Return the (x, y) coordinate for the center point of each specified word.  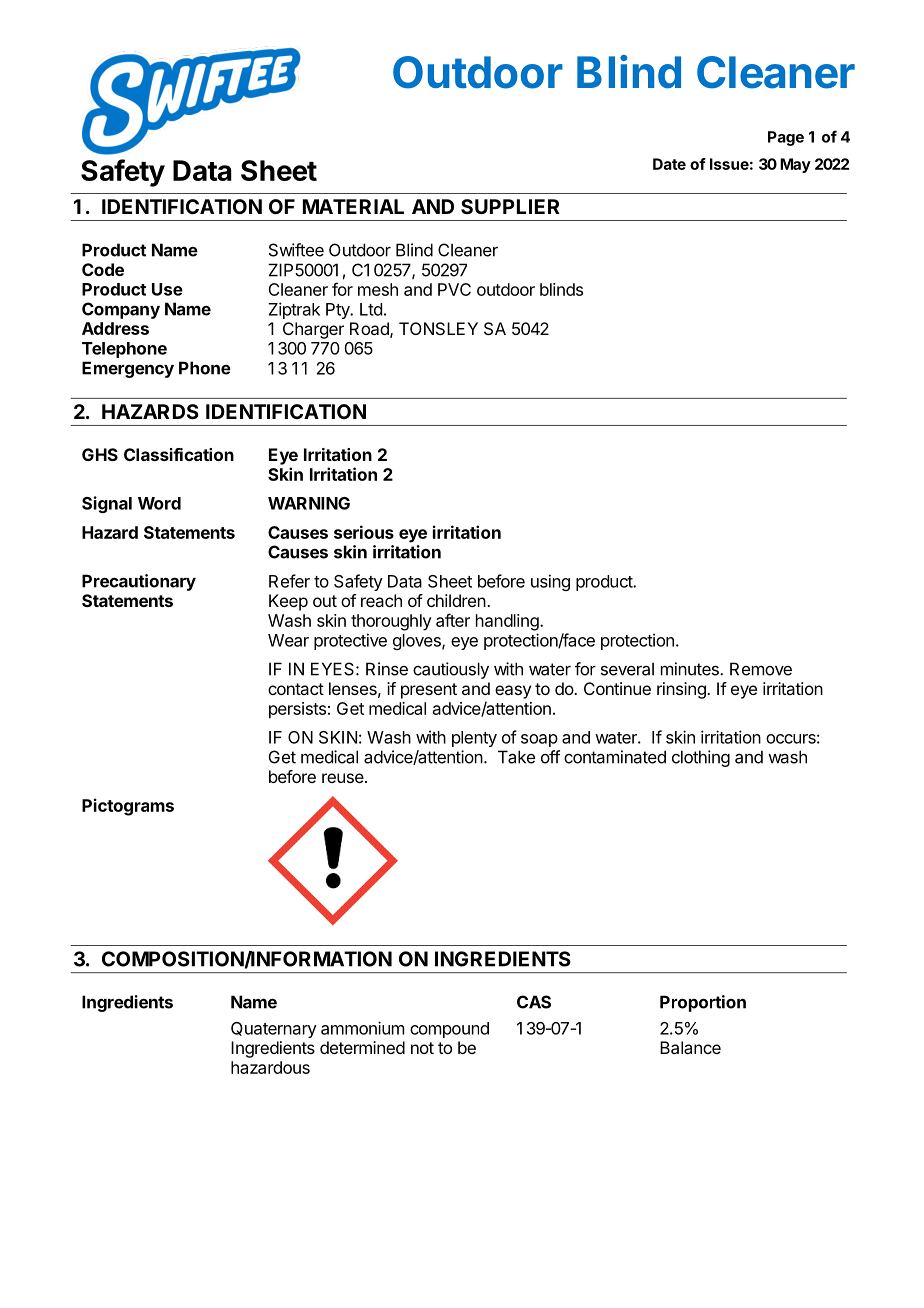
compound (449, 1030)
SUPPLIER (510, 206)
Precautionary (139, 582)
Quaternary (274, 1030)
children (456, 600)
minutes (691, 669)
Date (669, 164)
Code (103, 269)
